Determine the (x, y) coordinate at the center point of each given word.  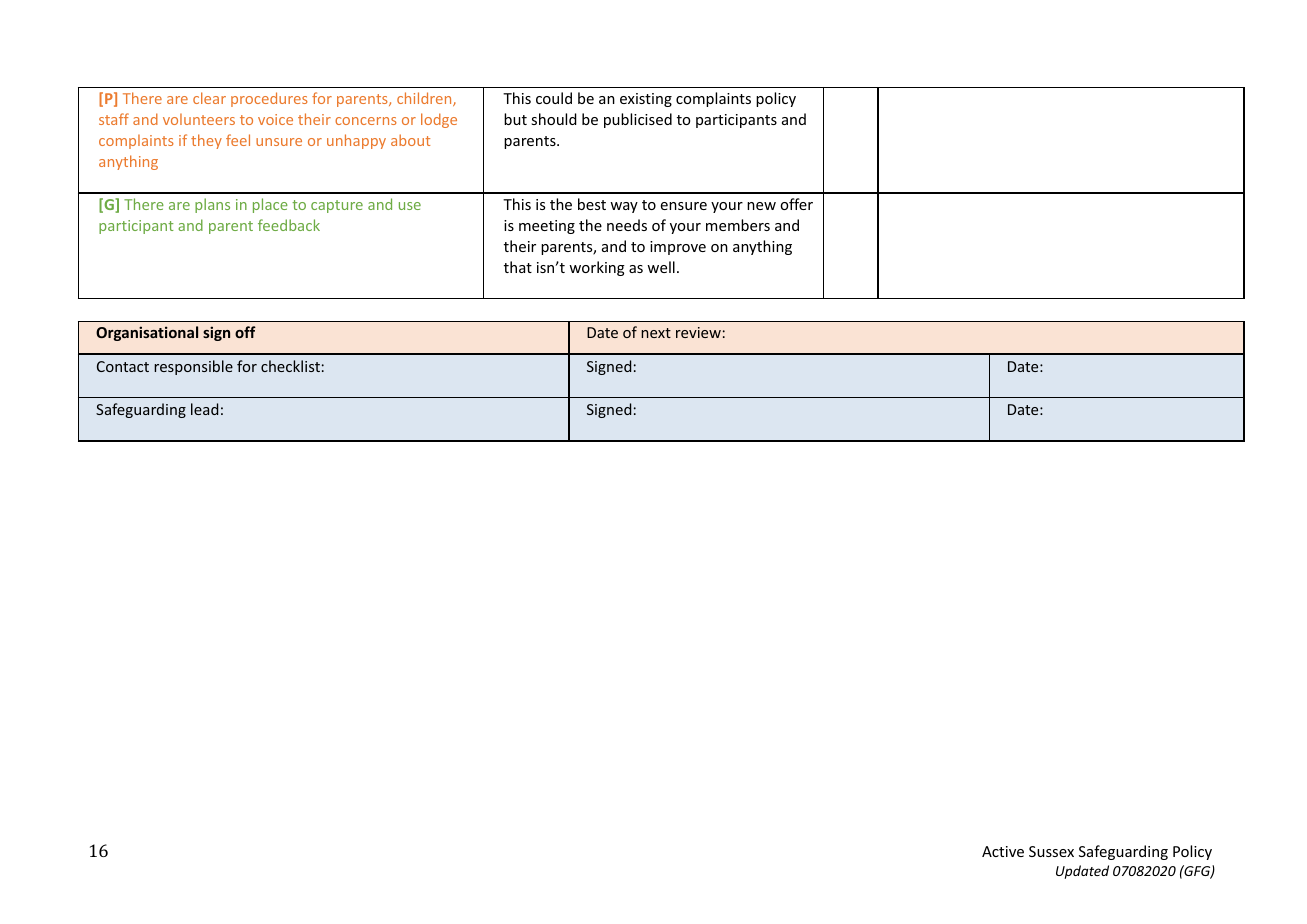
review (698, 332)
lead (204, 409)
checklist (290, 366)
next (656, 333)
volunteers (199, 119)
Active (1003, 851)
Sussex (1051, 851)
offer (796, 204)
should (554, 119)
